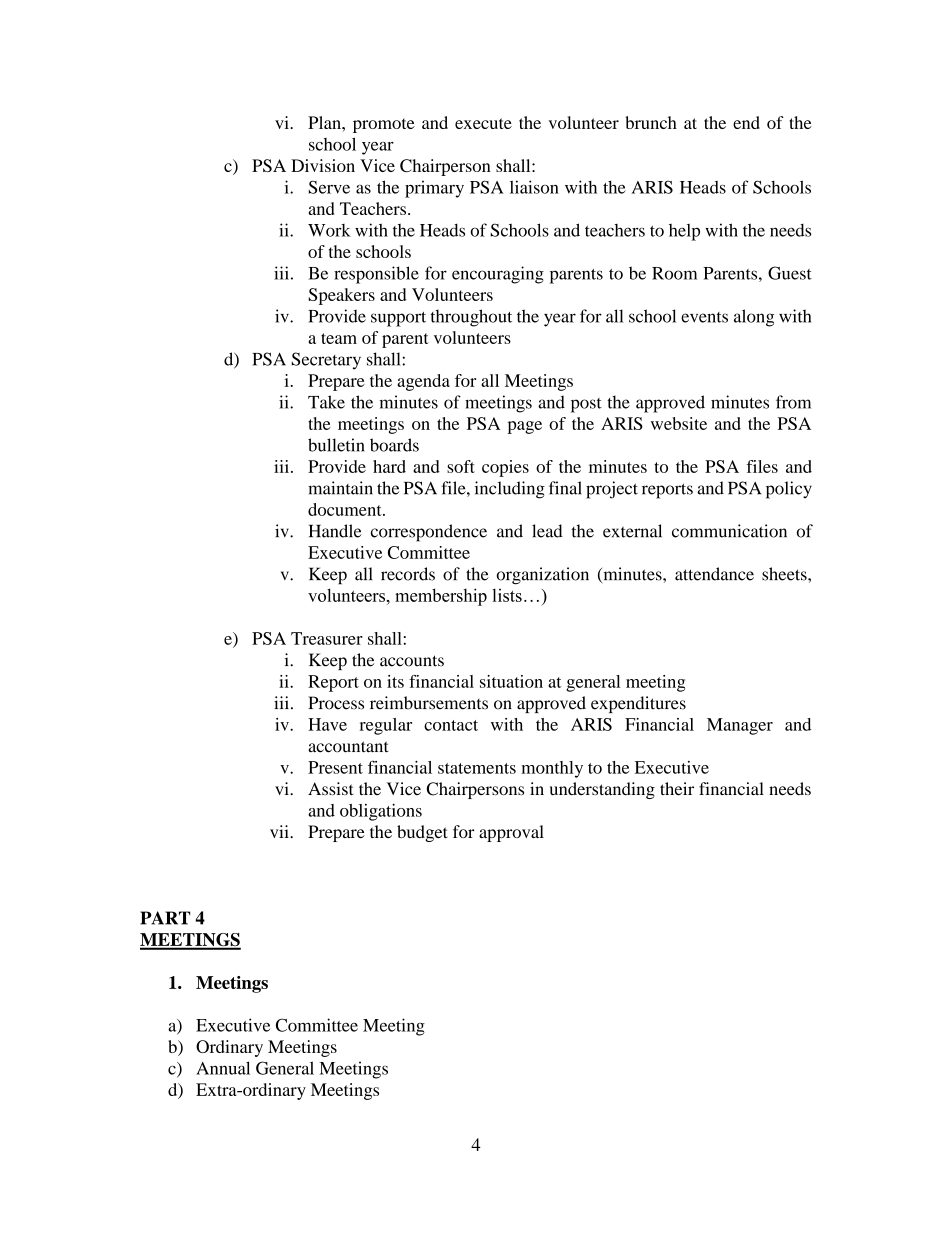 Image resolution: width=952 pixels, height=1233 pixels. Describe the element at coordinates (714, 574) in the image. I see `attendance` at that location.
